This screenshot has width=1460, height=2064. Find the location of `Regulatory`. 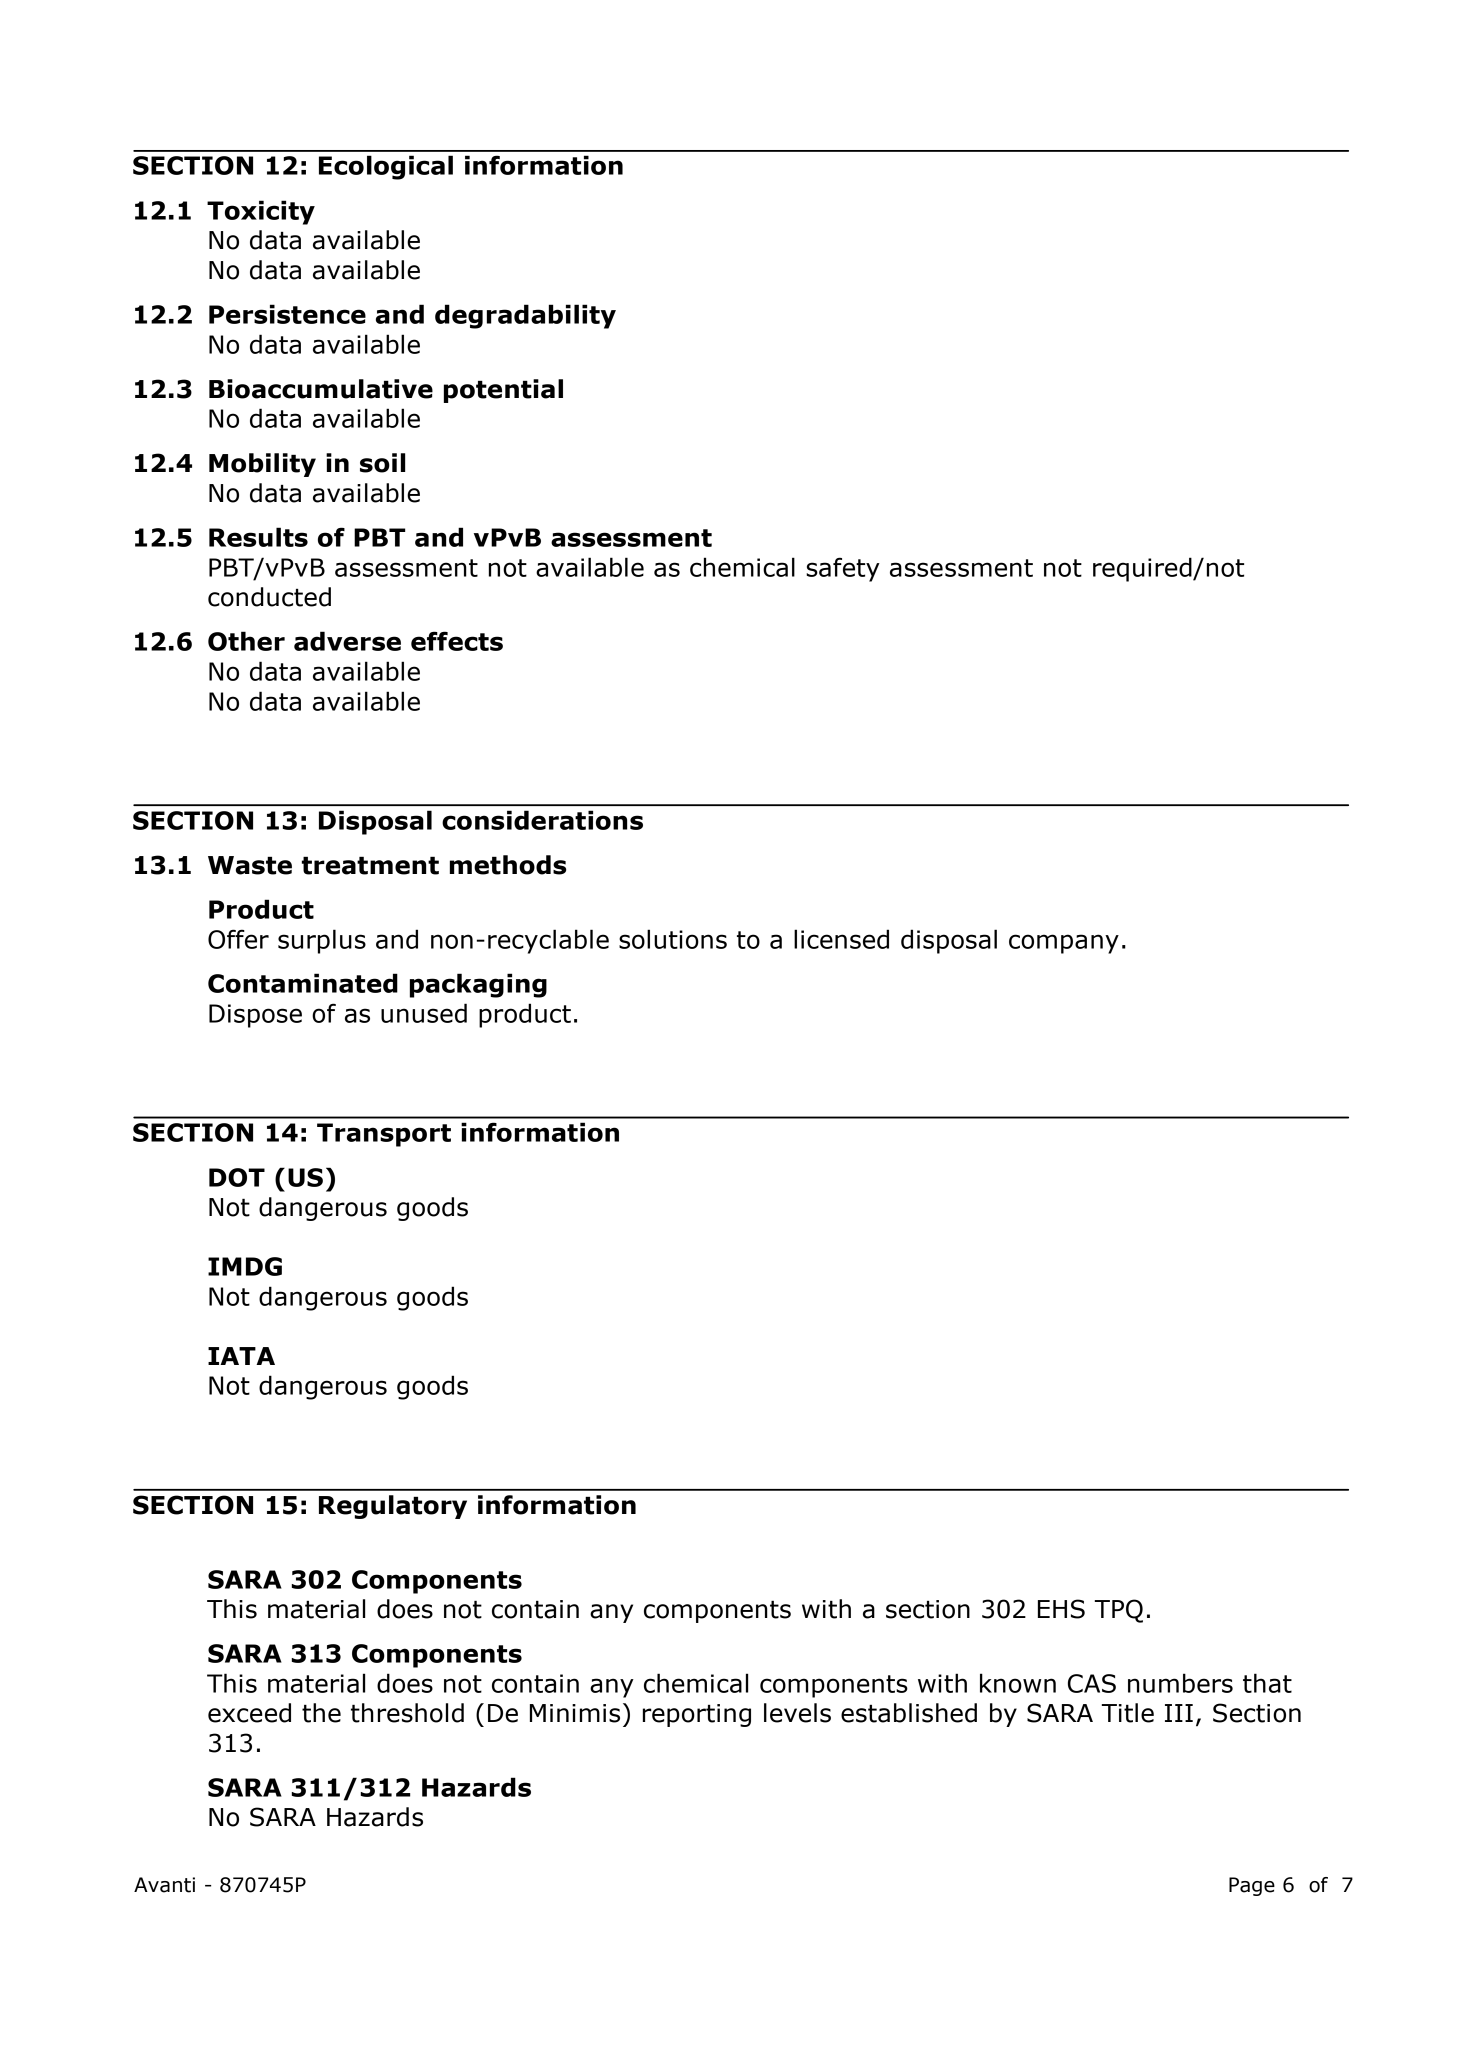

Regulatory is located at coordinates (393, 1507).
